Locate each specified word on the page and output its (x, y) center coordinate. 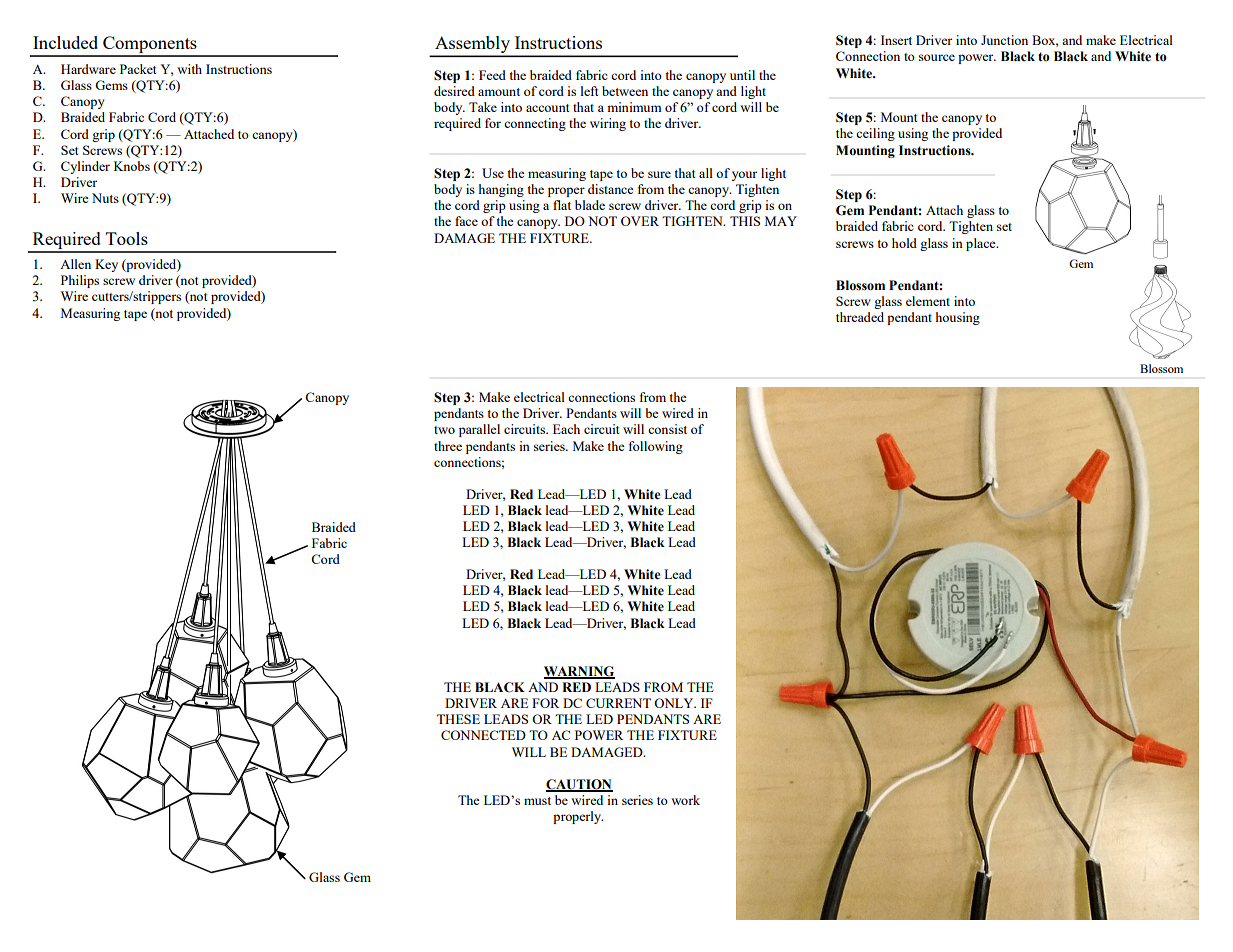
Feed (492, 75)
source (937, 57)
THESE (458, 719)
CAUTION (579, 785)
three (448, 446)
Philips (80, 281)
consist (667, 429)
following (656, 447)
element (928, 301)
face (466, 221)
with (189, 69)
